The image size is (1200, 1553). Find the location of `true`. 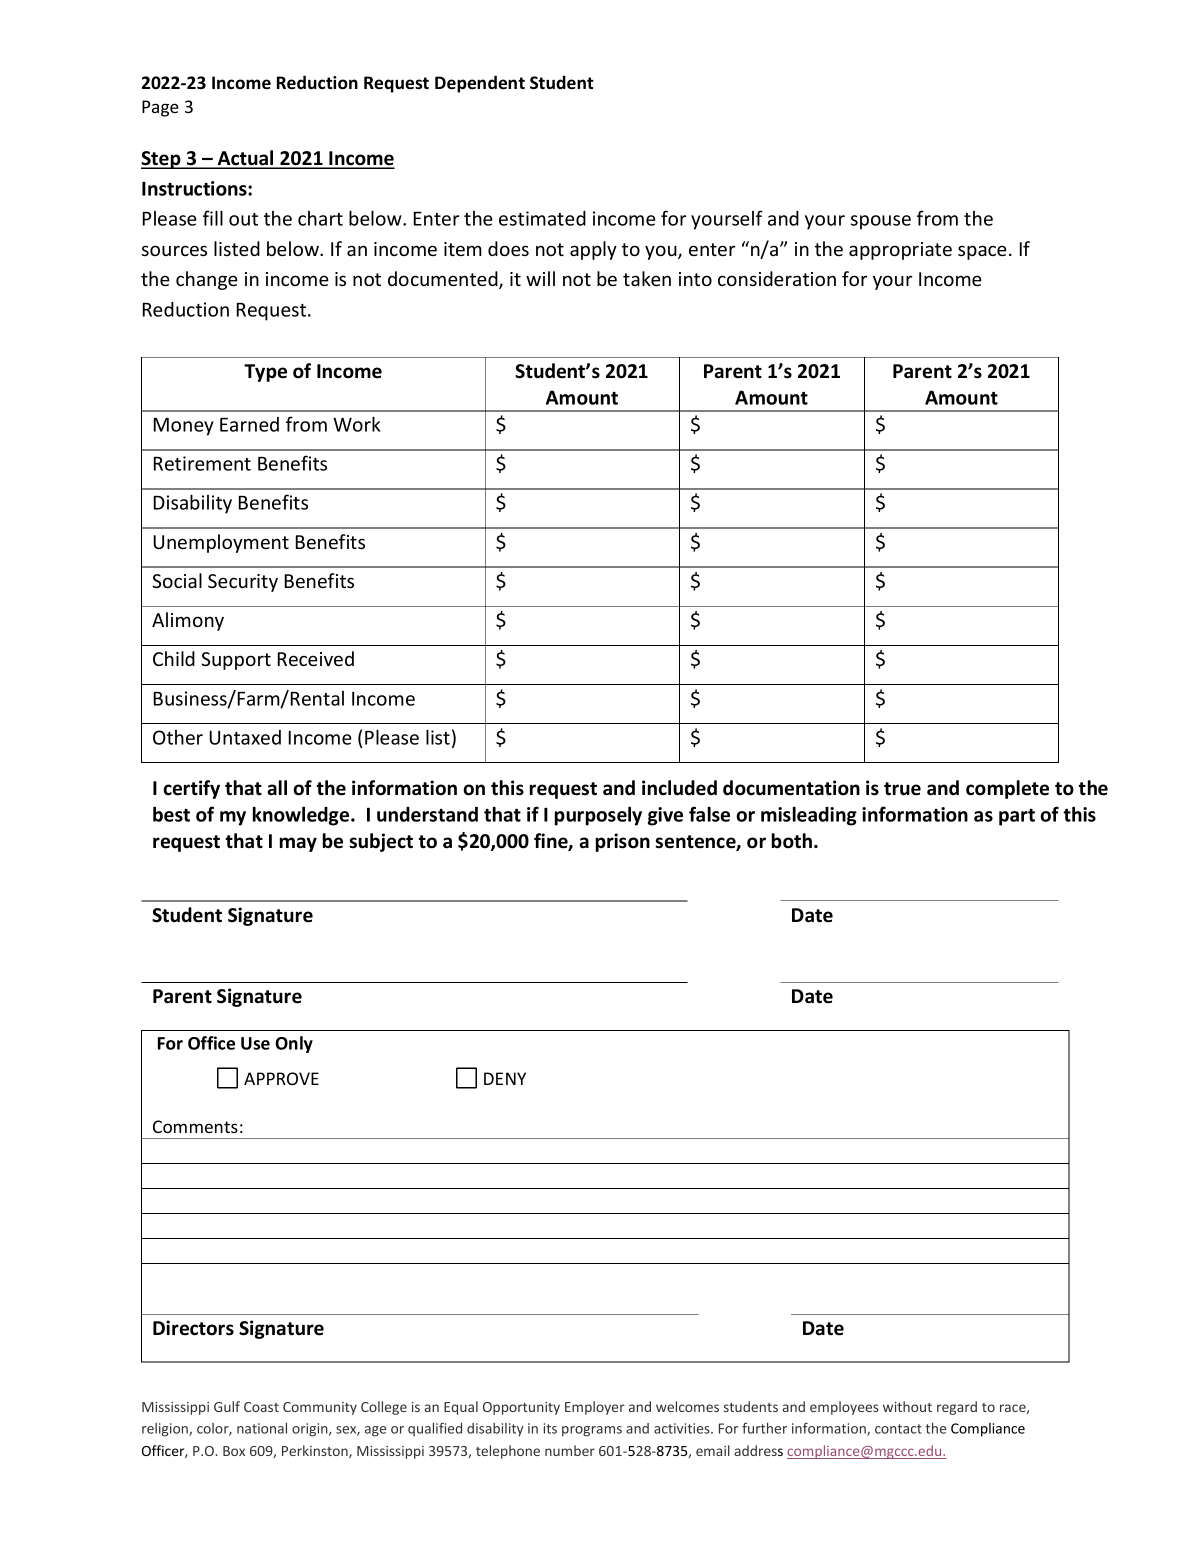

true is located at coordinates (902, 789).
